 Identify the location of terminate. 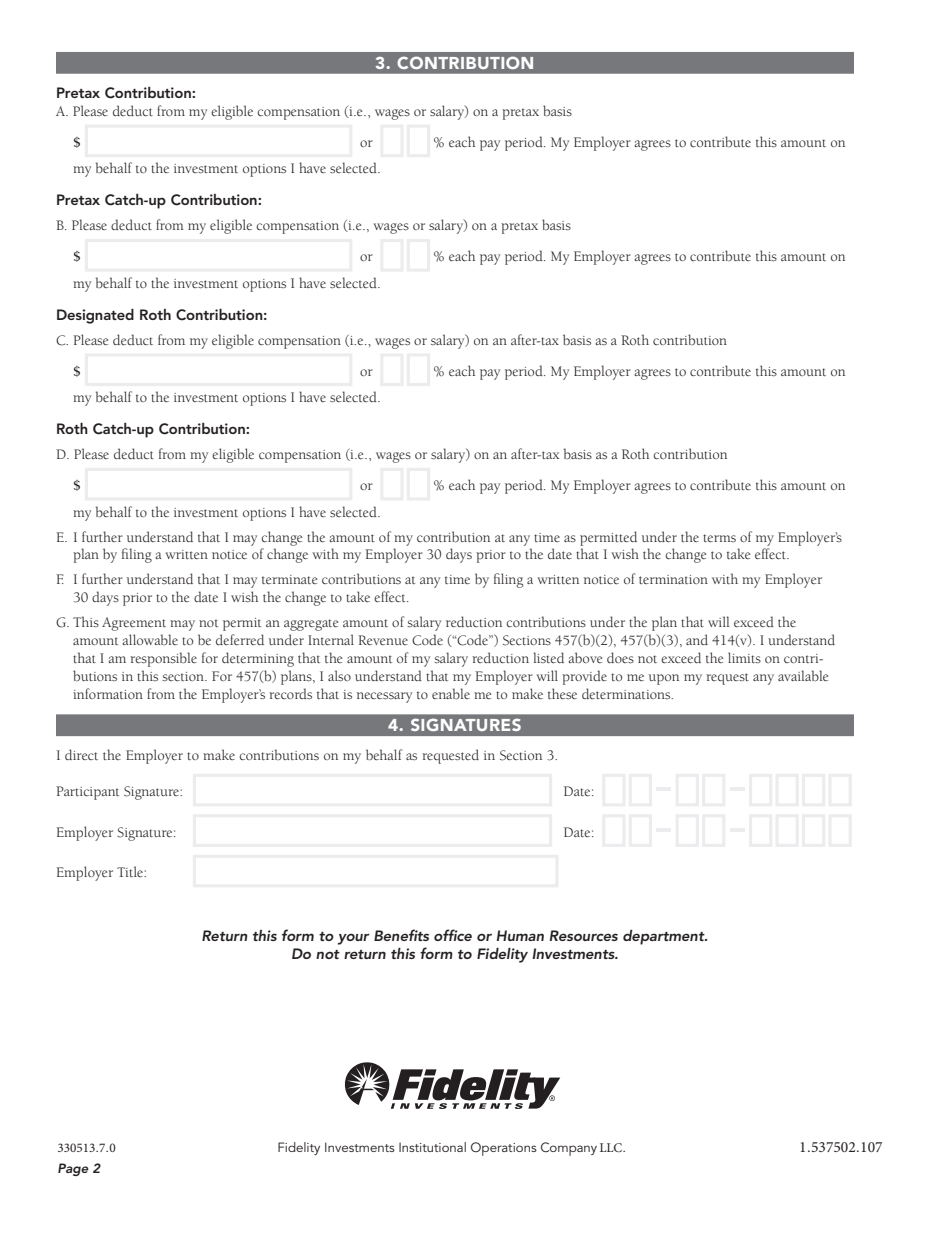
(289, 579).
